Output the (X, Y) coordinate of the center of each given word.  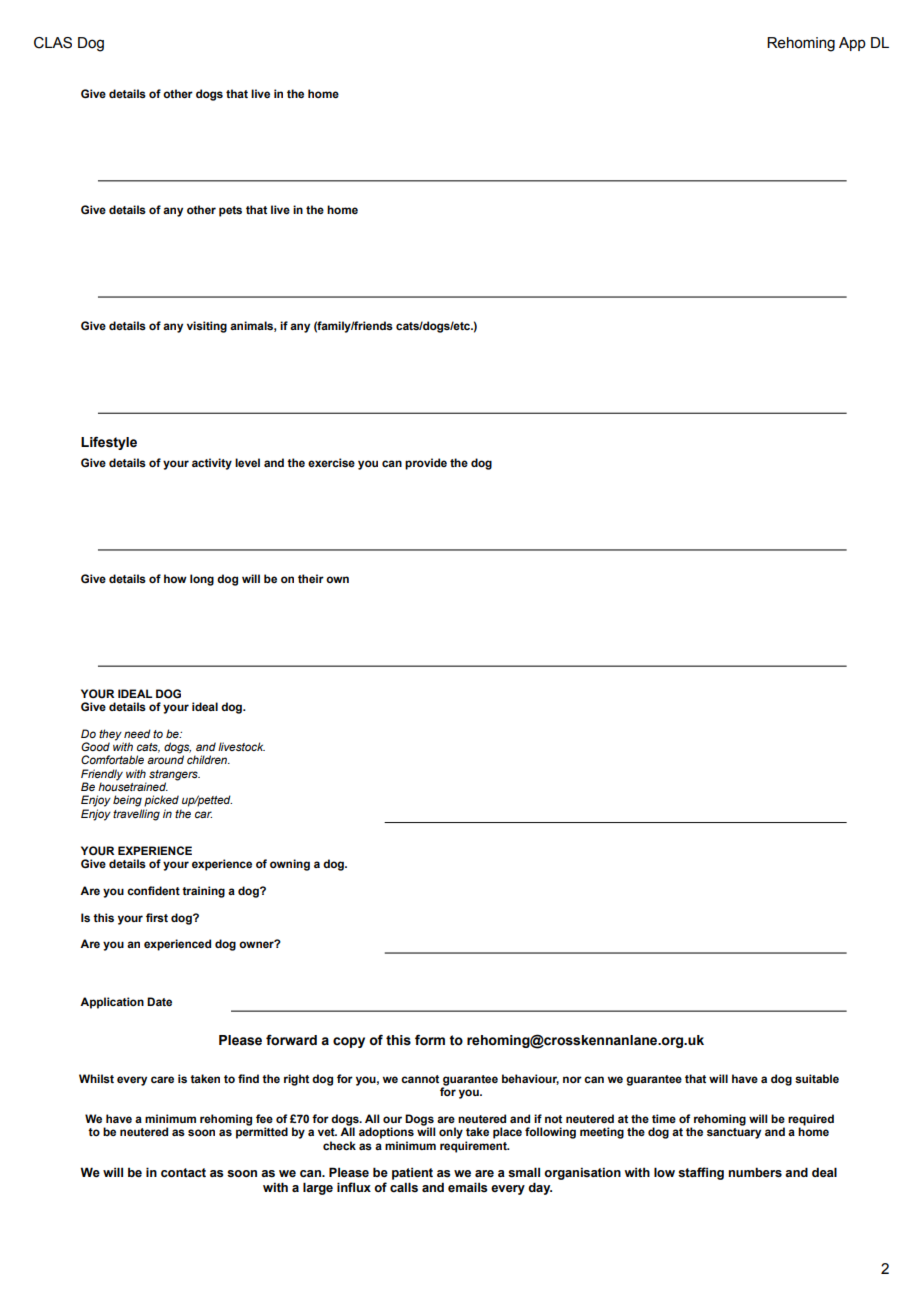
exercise (331, 462)
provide (426, 464)
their (311, 578)
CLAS (53, 43)
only (451, 1133)
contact (183, 1173)
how (175, 578)
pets (230, 211)
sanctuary (734, 1132)
